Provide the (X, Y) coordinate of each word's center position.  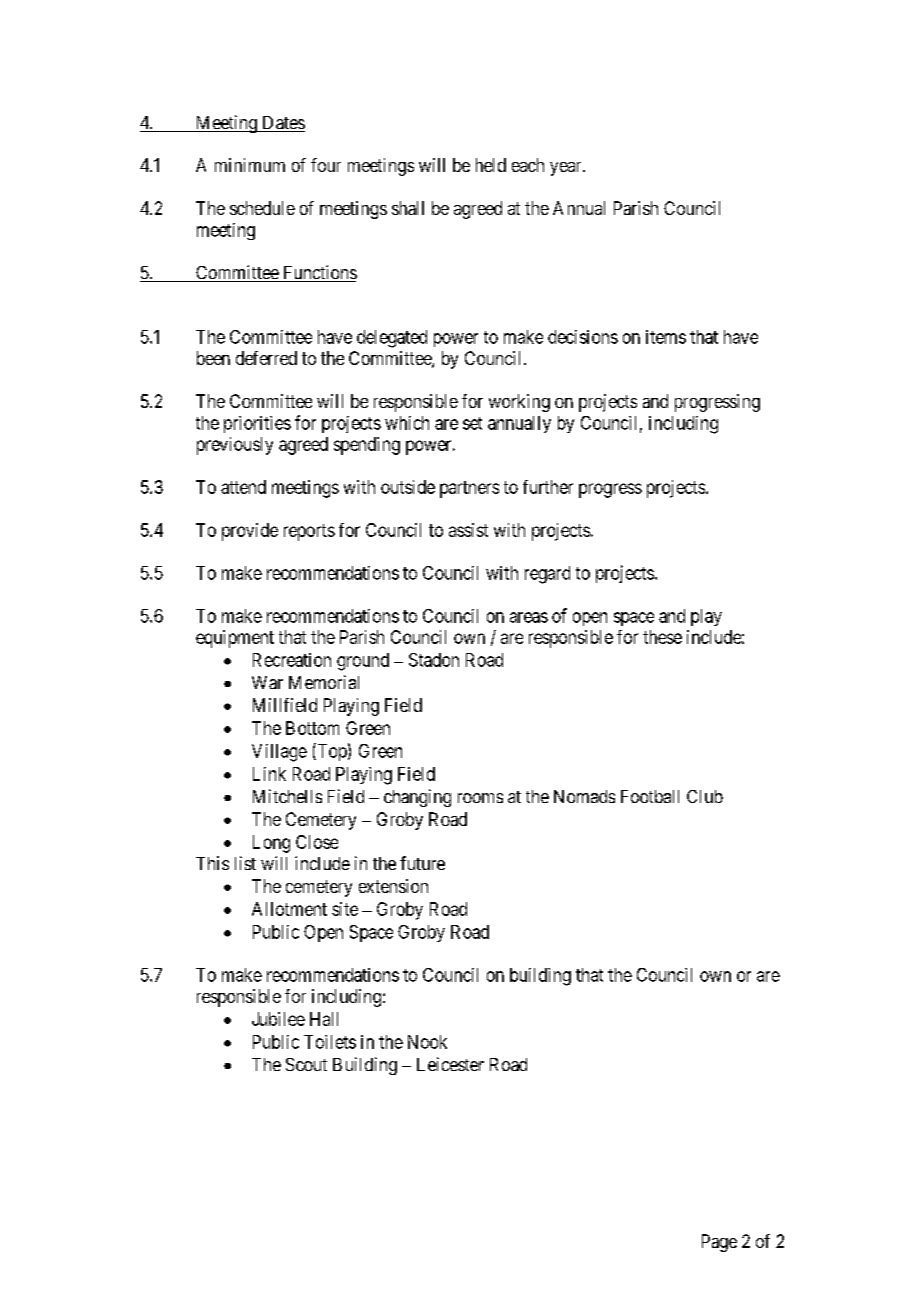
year (567, 169)
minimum (250, 165)
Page (719, 1243)
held (491, 165)
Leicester (450, 1064)
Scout (306, 1064)
